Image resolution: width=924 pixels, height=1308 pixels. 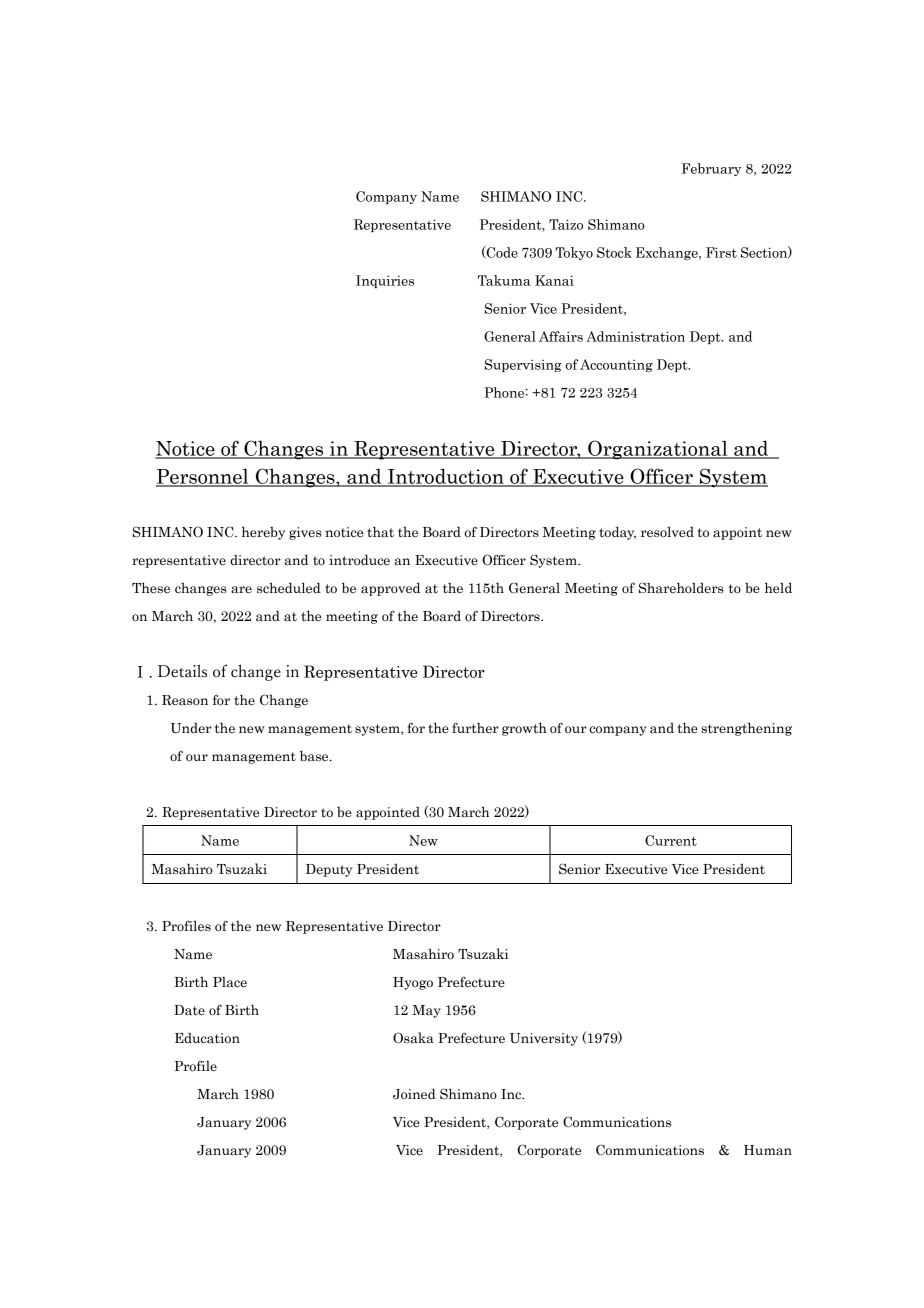 What do you see at coordinates (385, 281) in the screenshot?
I see `Inquiries` at bounding box center [385, 281].
